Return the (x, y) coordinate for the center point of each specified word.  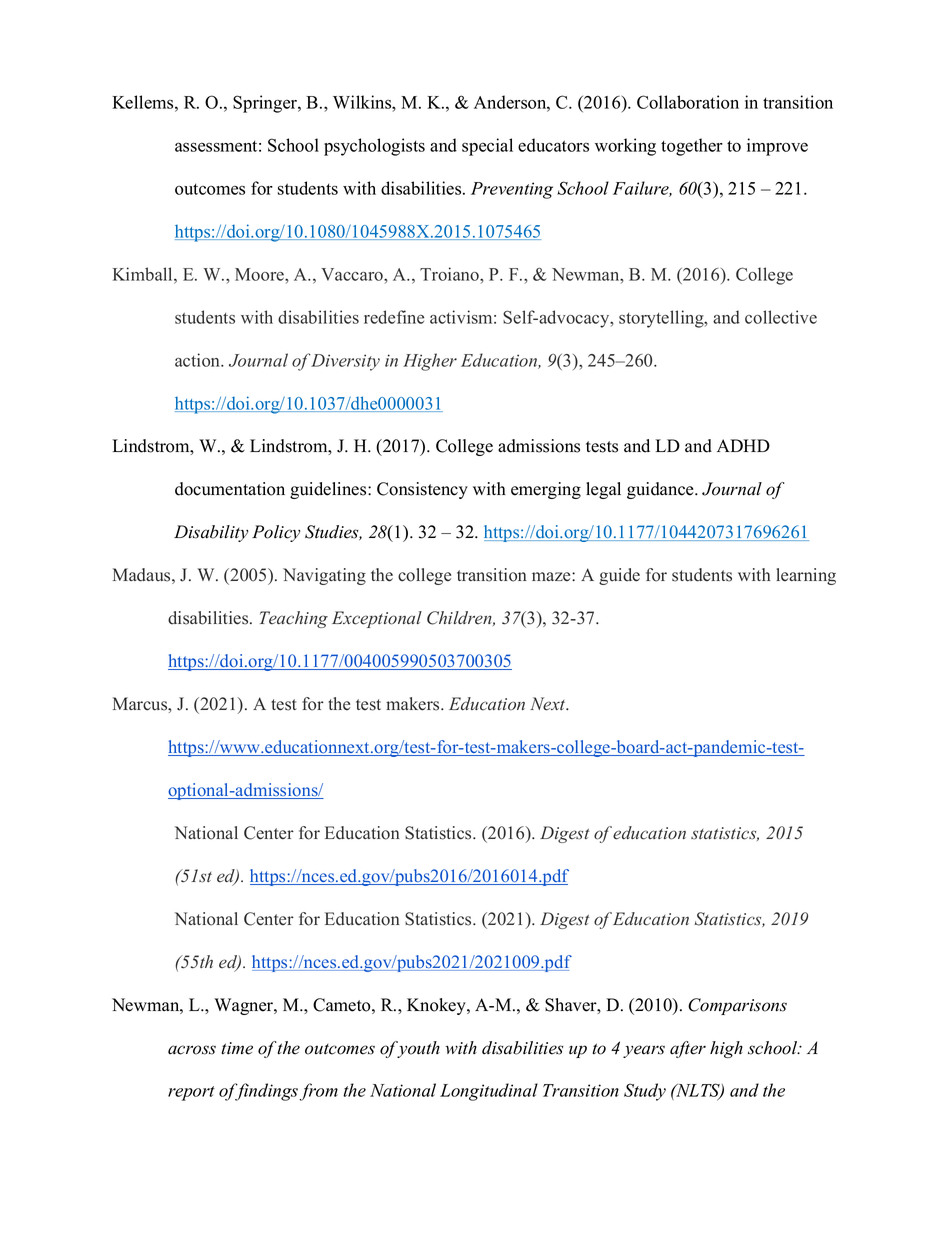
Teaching (294, 619)
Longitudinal (489, 1092)
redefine (394, 317)
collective (781, 317)
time (237, 1048)
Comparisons (737, 1006)
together (692, 147)
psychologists (374, 147)
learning (806, 576)
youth (417, 1049)
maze (552, 577)
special (487, 147)
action (199, 360)
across (192, 1050)
